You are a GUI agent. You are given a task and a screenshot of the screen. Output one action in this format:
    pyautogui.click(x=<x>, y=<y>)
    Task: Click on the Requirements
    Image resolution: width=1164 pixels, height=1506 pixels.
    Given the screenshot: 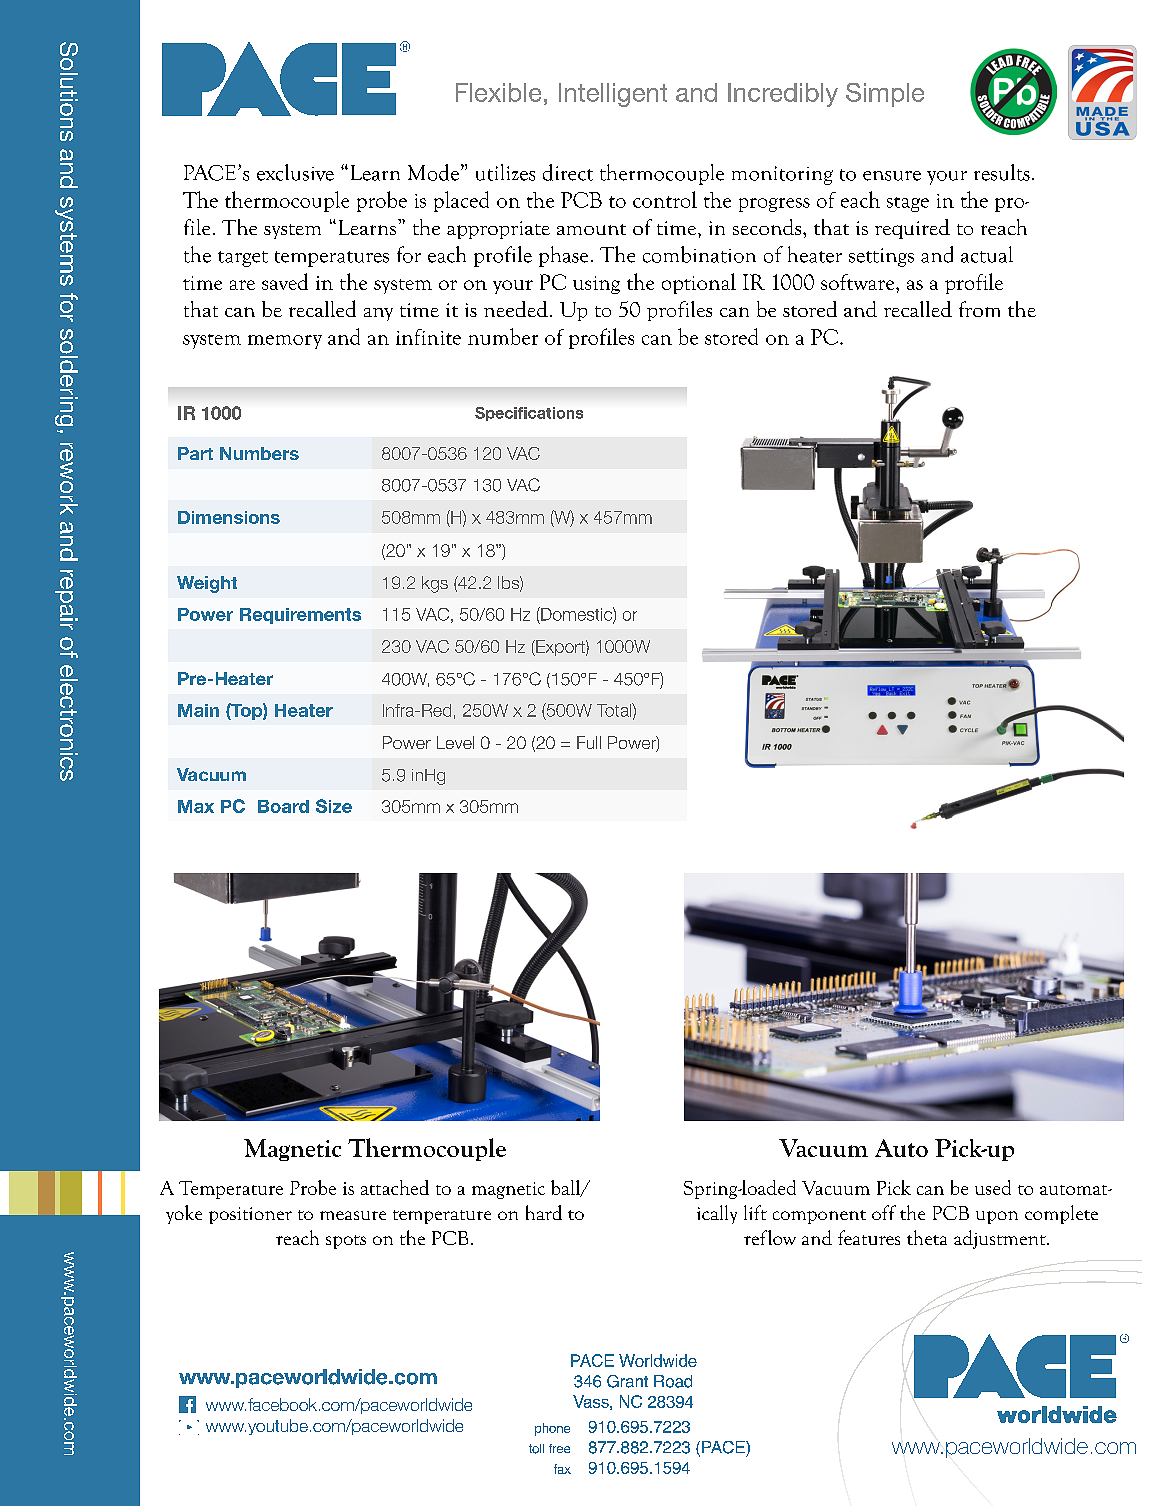 What is the action you would take?
    pyautogui.click(x=300, y=616)
